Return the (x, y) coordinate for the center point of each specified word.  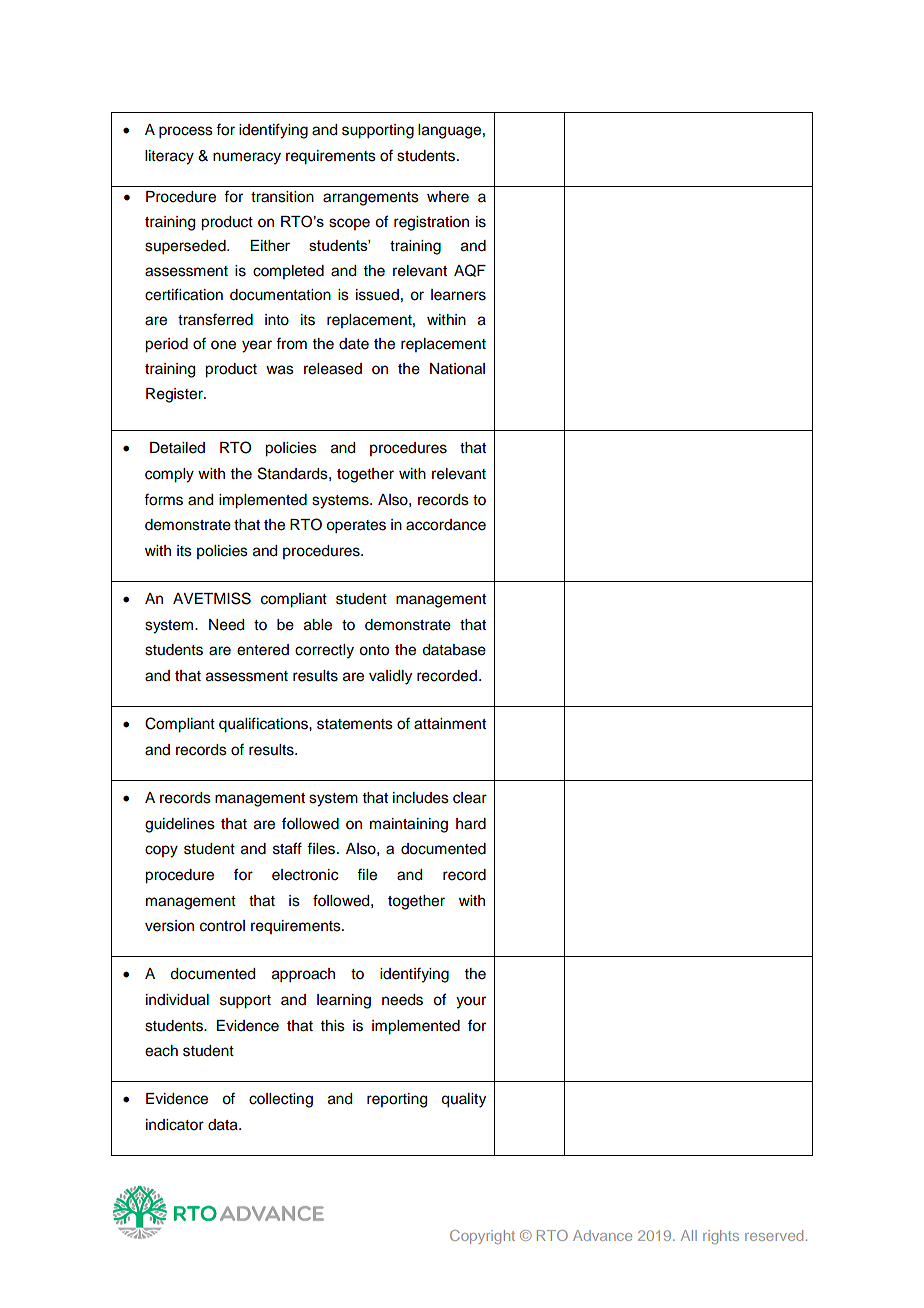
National (457, 369)
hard (471, 824)
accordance (446, 525)
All (689, 1235)
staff (287, 848)
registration (431, 223)
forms (163, 499)
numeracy (247, 158)
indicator (175, 1125)
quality (463, 1100)
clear (470, 798)
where (448, 197)
